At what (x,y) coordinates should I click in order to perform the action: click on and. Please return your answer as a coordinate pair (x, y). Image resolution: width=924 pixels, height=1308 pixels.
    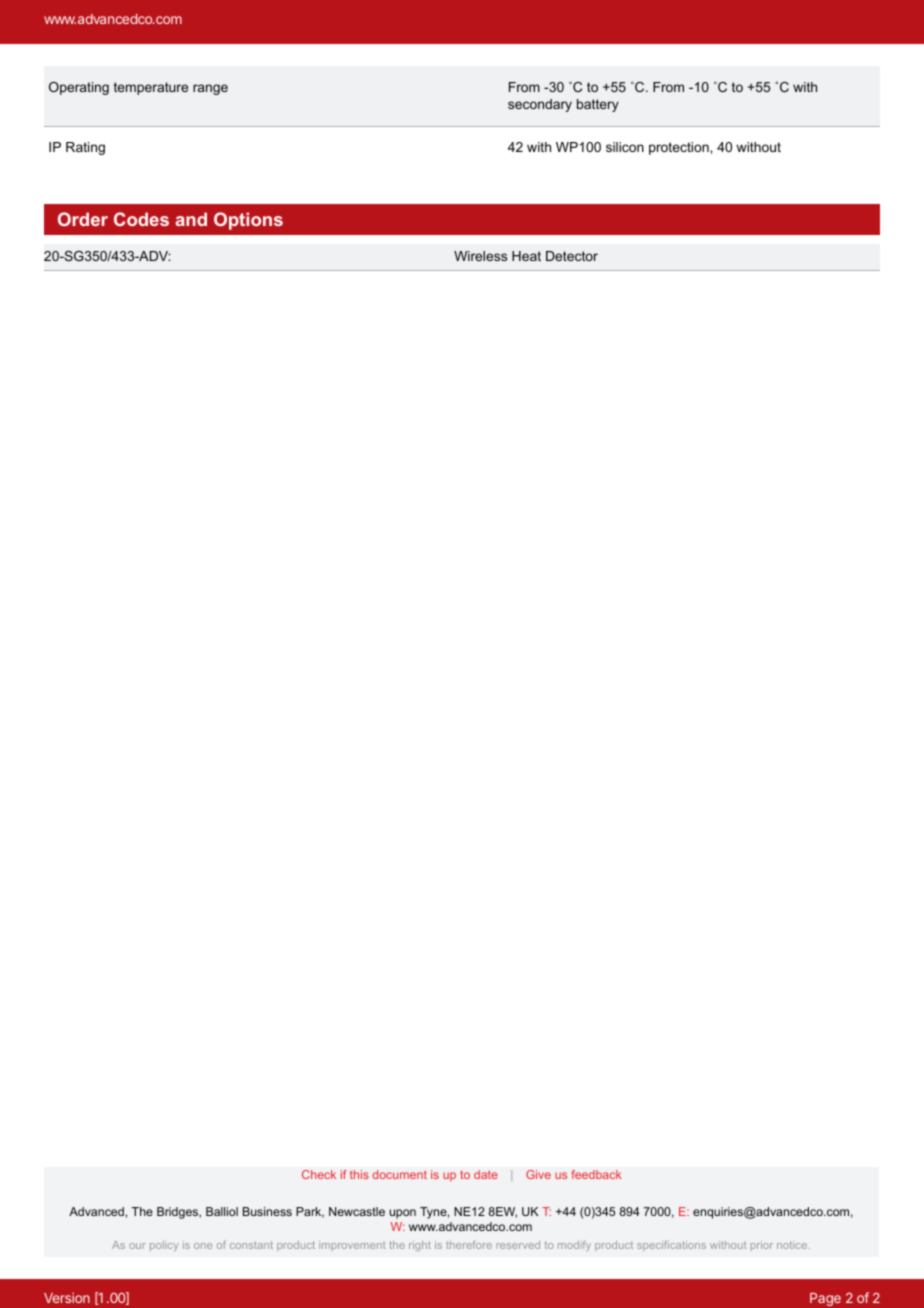
    Looking at the image, I should click on (191, 219).
